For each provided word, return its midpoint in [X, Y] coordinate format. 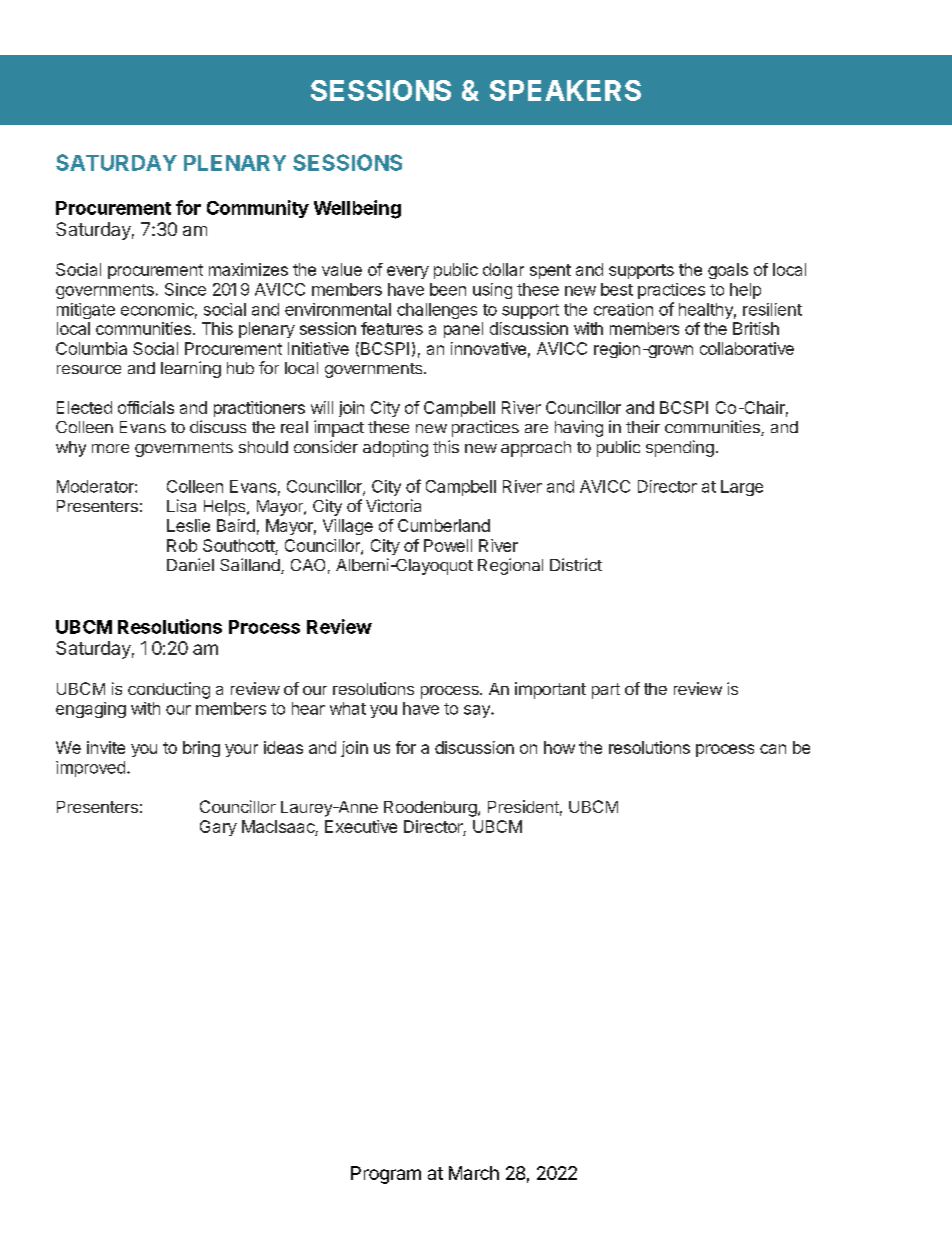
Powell [448, 545]
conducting [169, 690]
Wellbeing [357, 209]
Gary [218, 828]
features [392, 328]
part [606, 691]
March [474, 1173]
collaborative [747, 348]
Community [258, 209]
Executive [361, 826]
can [773, 749]
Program [386, 1175]
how [559, 747]
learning [191, 369]
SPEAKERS [565, 90]
